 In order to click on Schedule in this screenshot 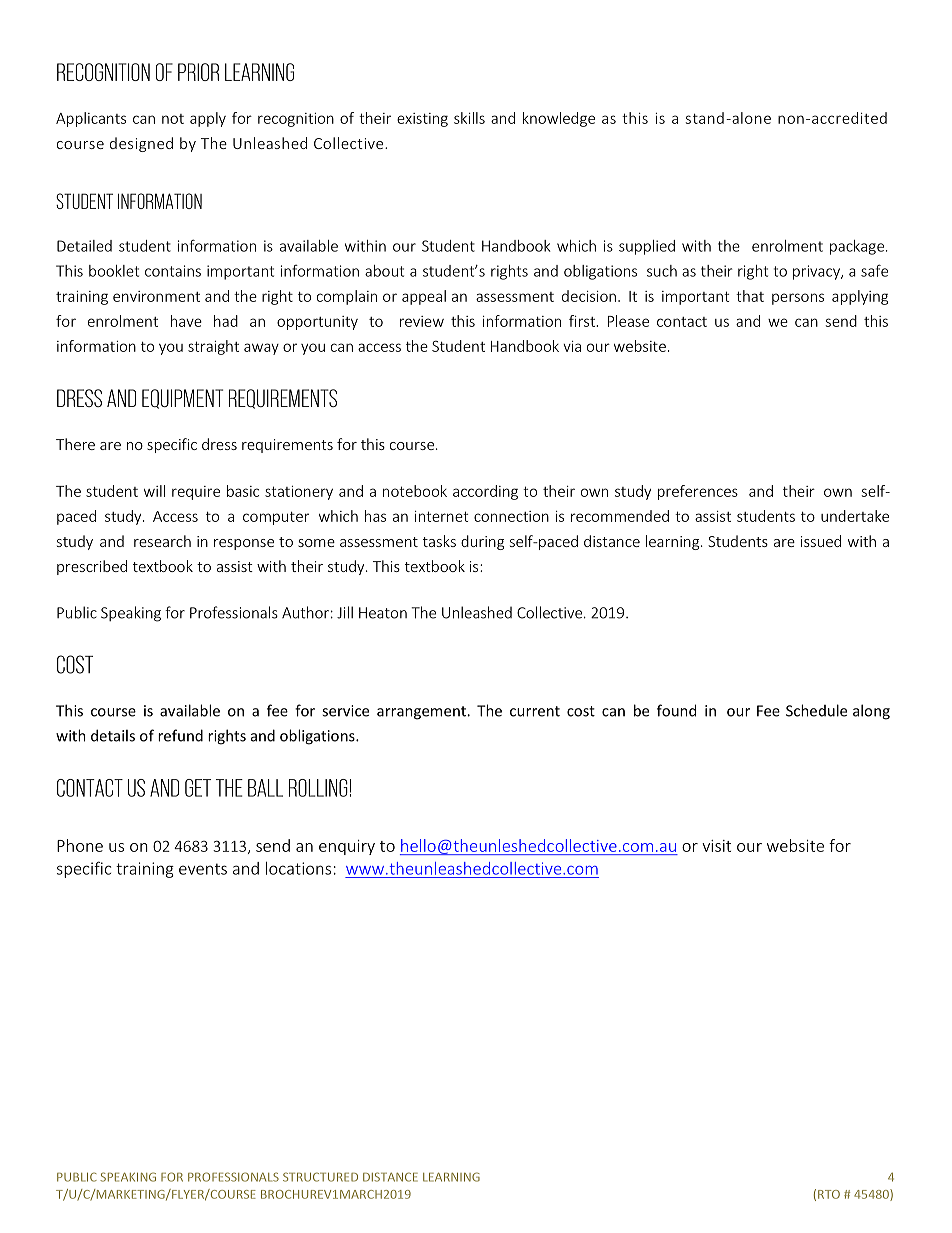, I will do `click(816, 710)`.
